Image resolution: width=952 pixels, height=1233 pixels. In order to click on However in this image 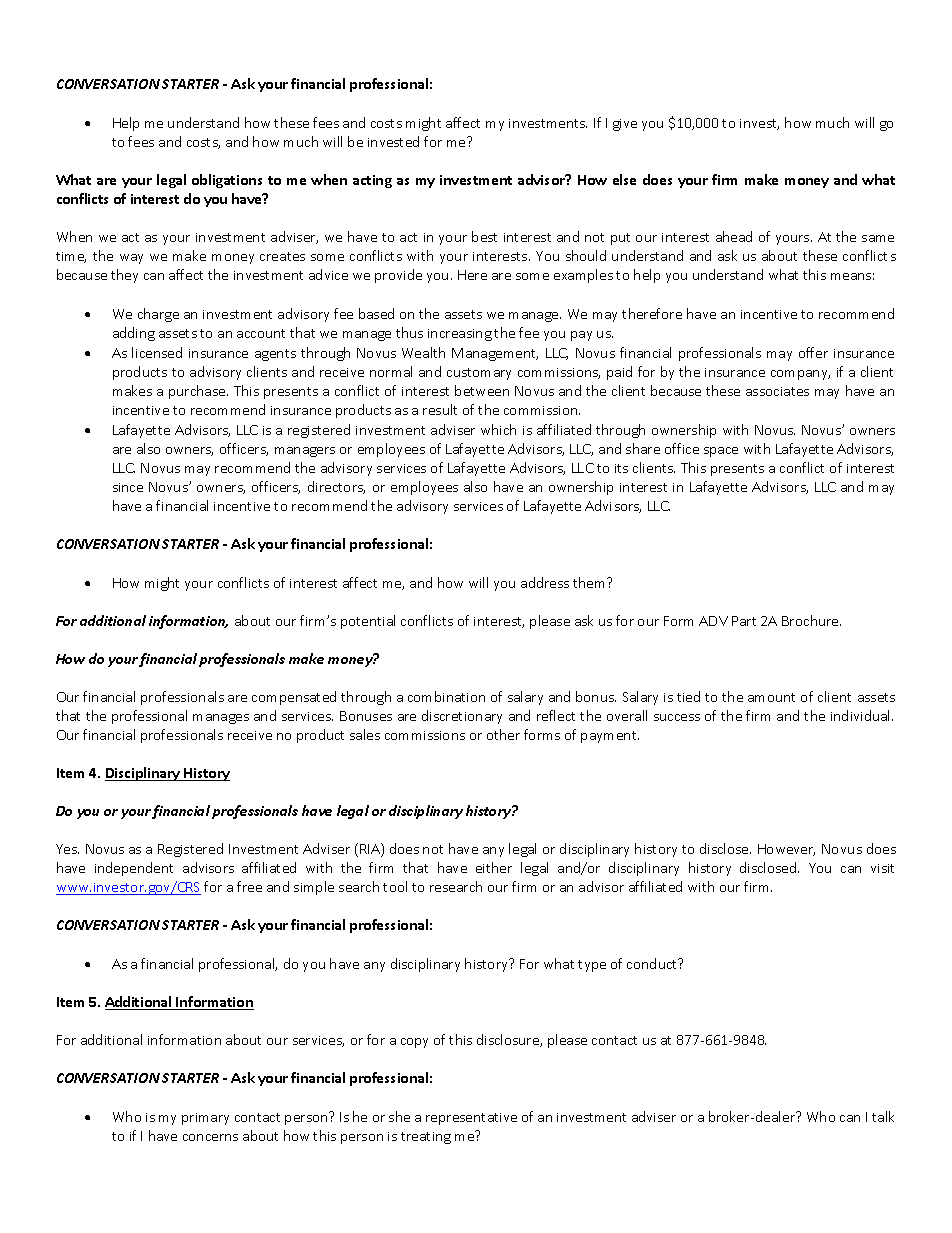, I will do `click(786, 850)`.
